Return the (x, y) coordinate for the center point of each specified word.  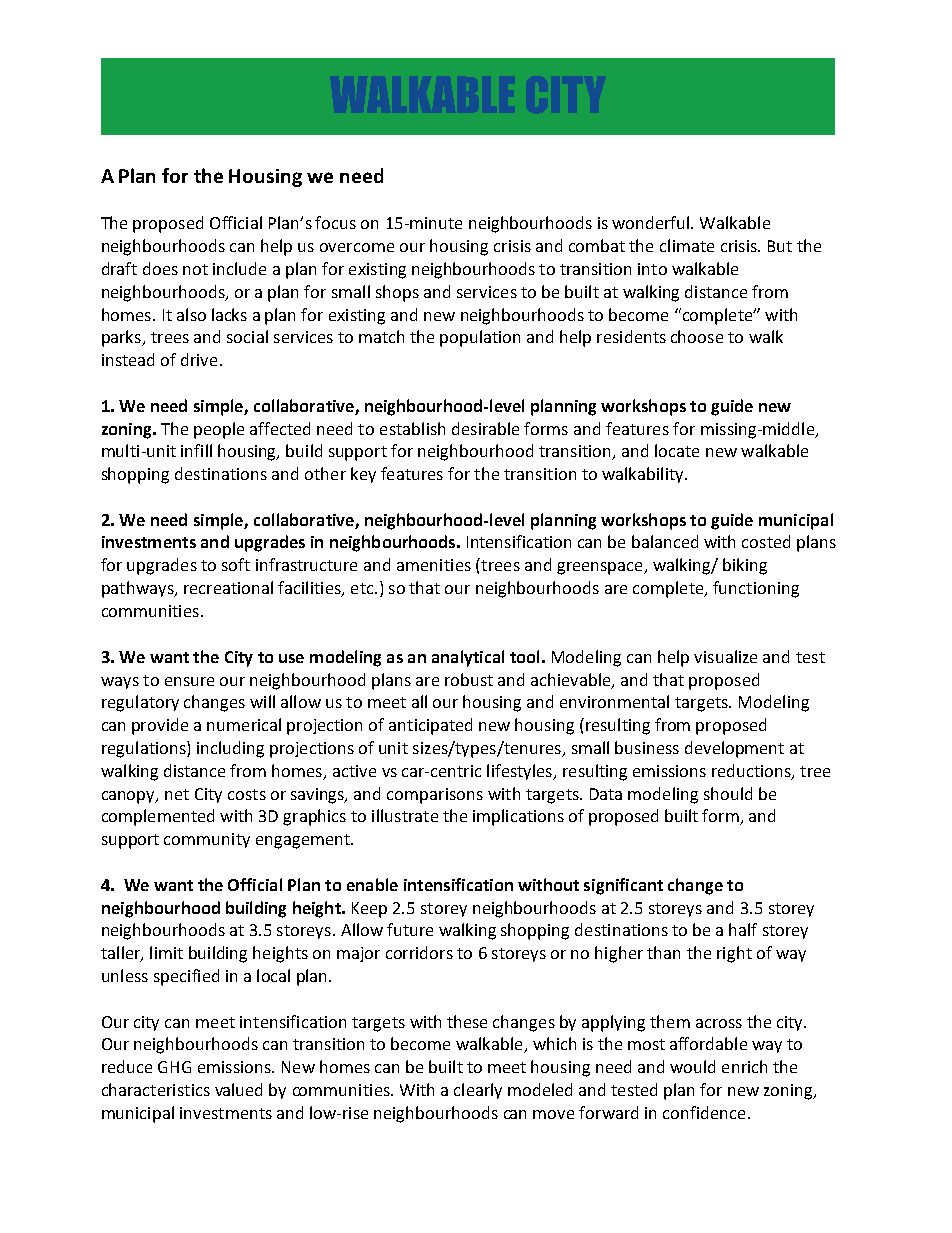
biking (745, 566)
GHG (174, 1067)
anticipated (430, 726)
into (652, 269)
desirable (485, 428)
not (195, 269)
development (734, 749)
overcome (357, 247)
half (743, 929)
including (230, 749)
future (410, 929)
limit (166, 952)
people (219, 430)
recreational (228, 587)
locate (677, 450)
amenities (434, 565)
